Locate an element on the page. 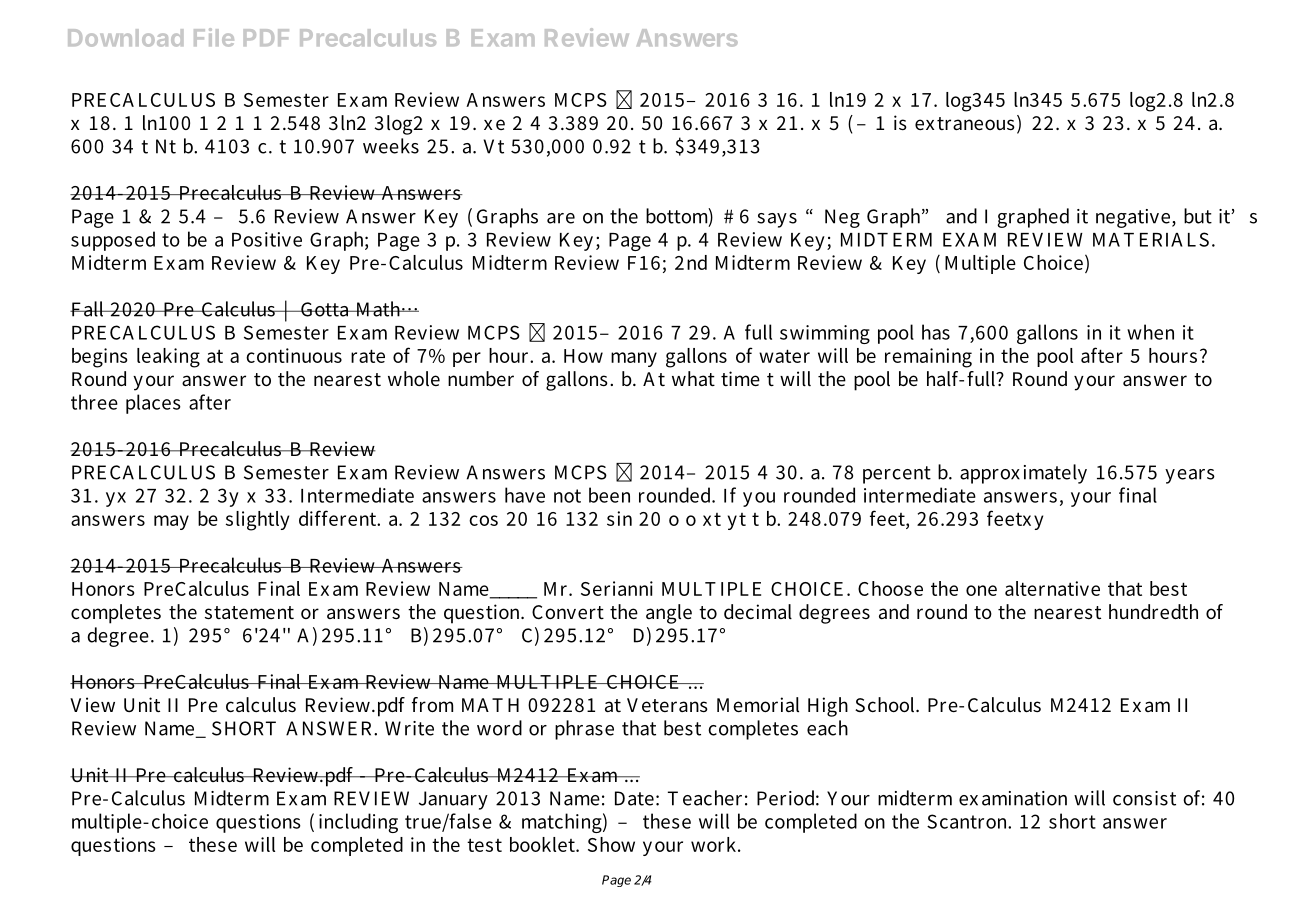  places is located at coordinates (153, 404).
